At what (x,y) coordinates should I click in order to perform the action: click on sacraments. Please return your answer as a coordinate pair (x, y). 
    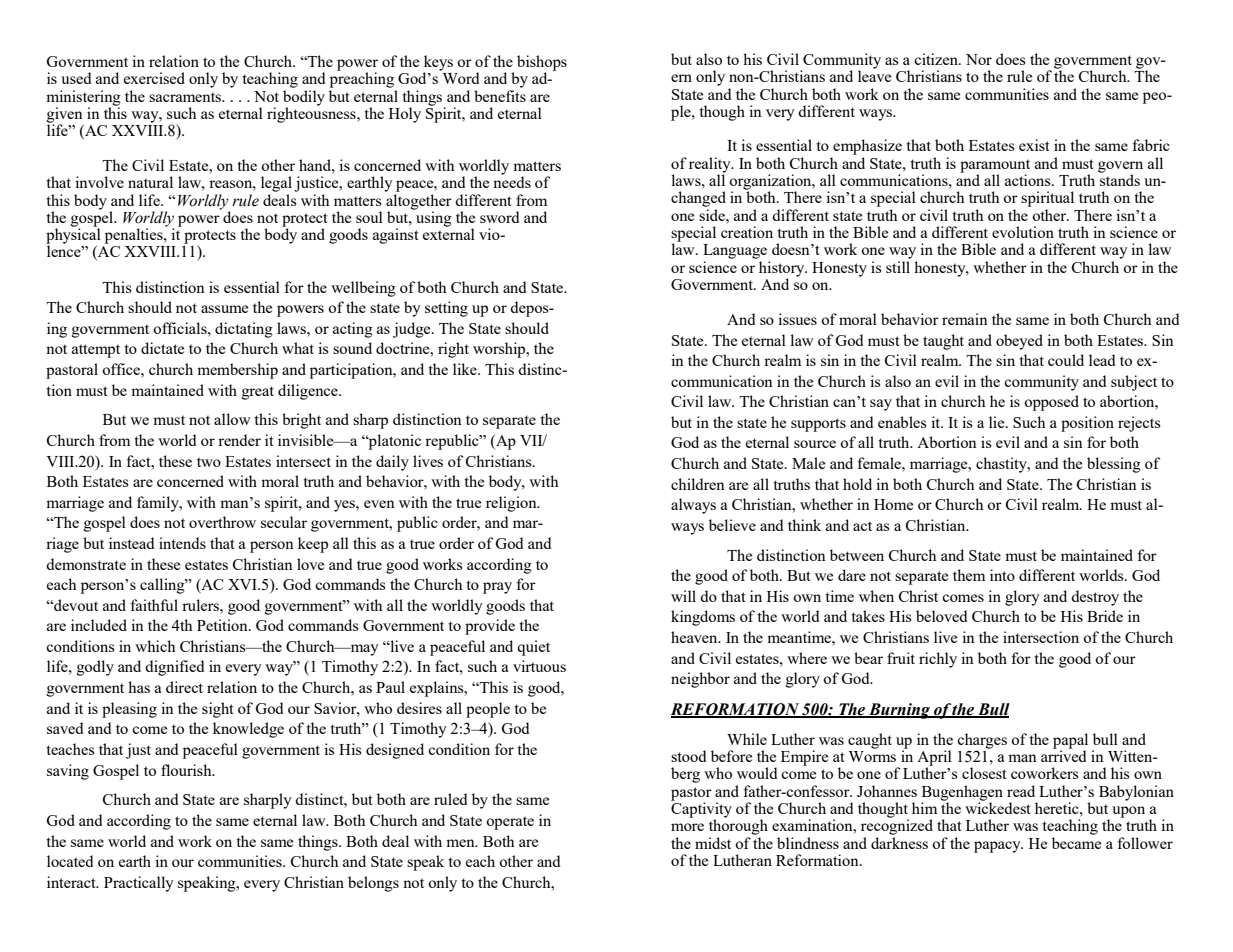
    Looking at the image, I should click on (186, 97).
